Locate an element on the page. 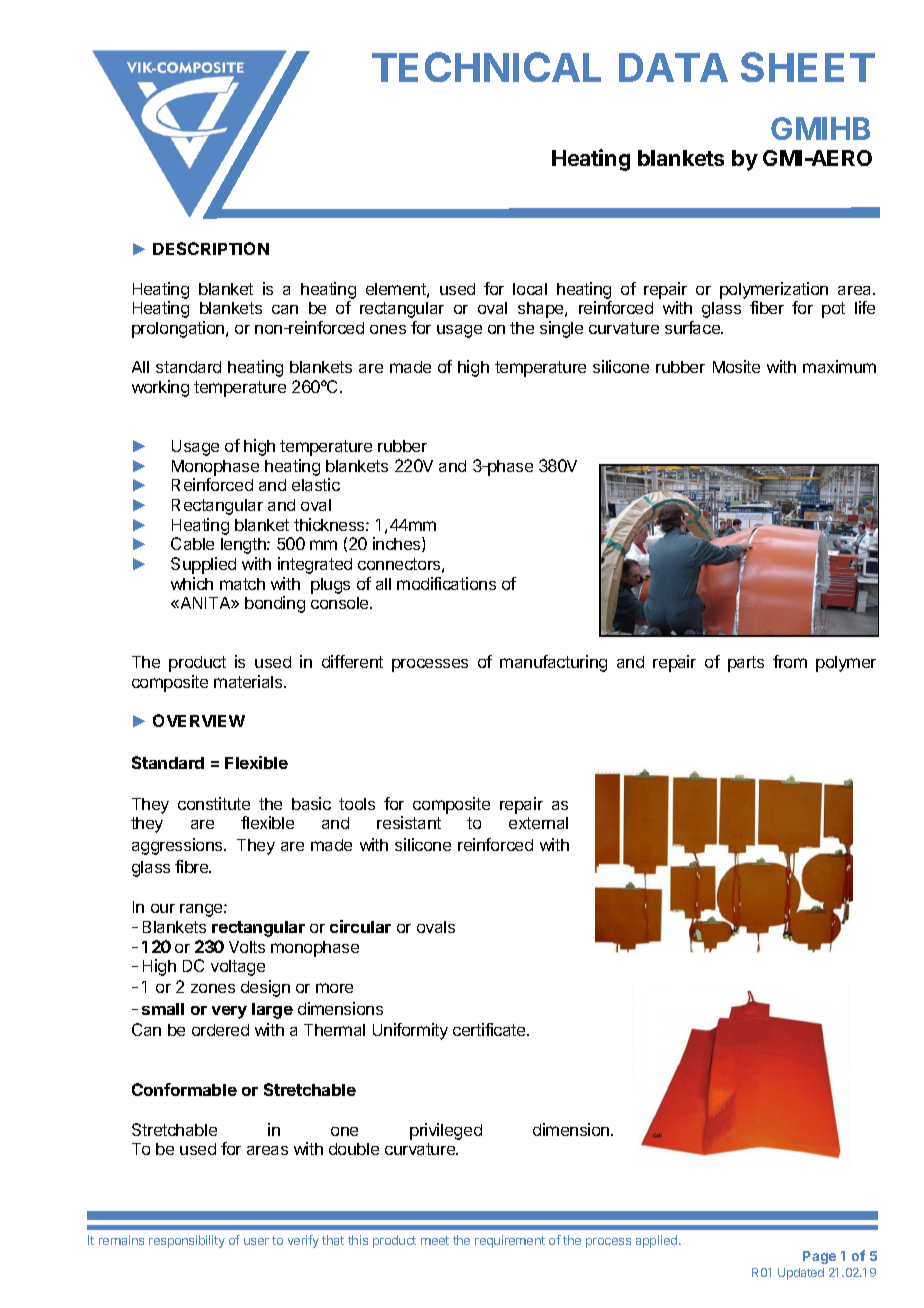 The width and height of the page is (924, 1308). maximum is located at coordinates (839, 366).
